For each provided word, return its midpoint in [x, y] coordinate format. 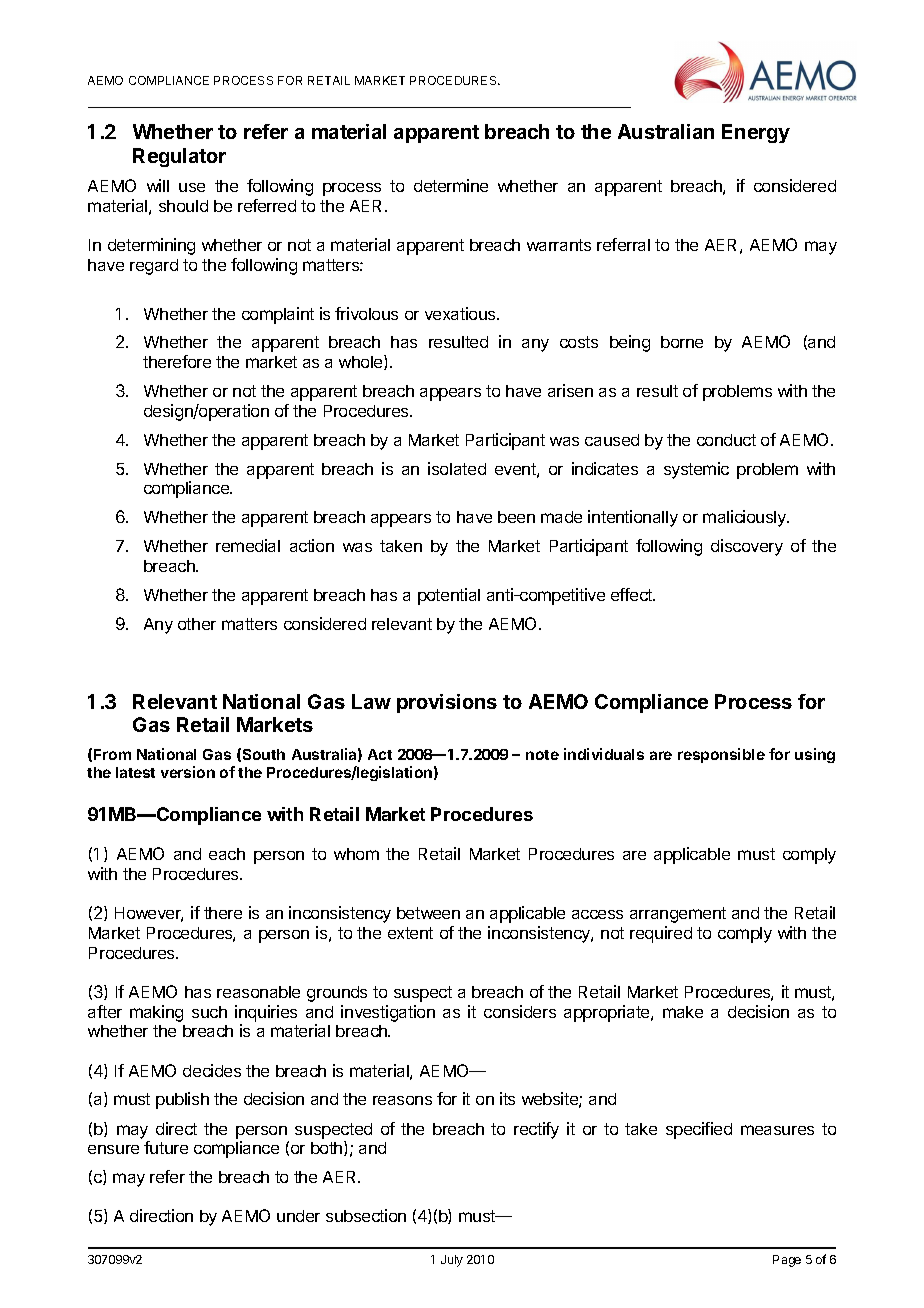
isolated [457, 468]
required [661, 934]
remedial [248, 545]
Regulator [179, 157]
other [197, 624]
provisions [447, 703]
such [209, 1012]
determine [451, 185]
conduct [726, 440]
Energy [756, 133]
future [166, 1147]
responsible [721, 755]
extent [410, 933]
